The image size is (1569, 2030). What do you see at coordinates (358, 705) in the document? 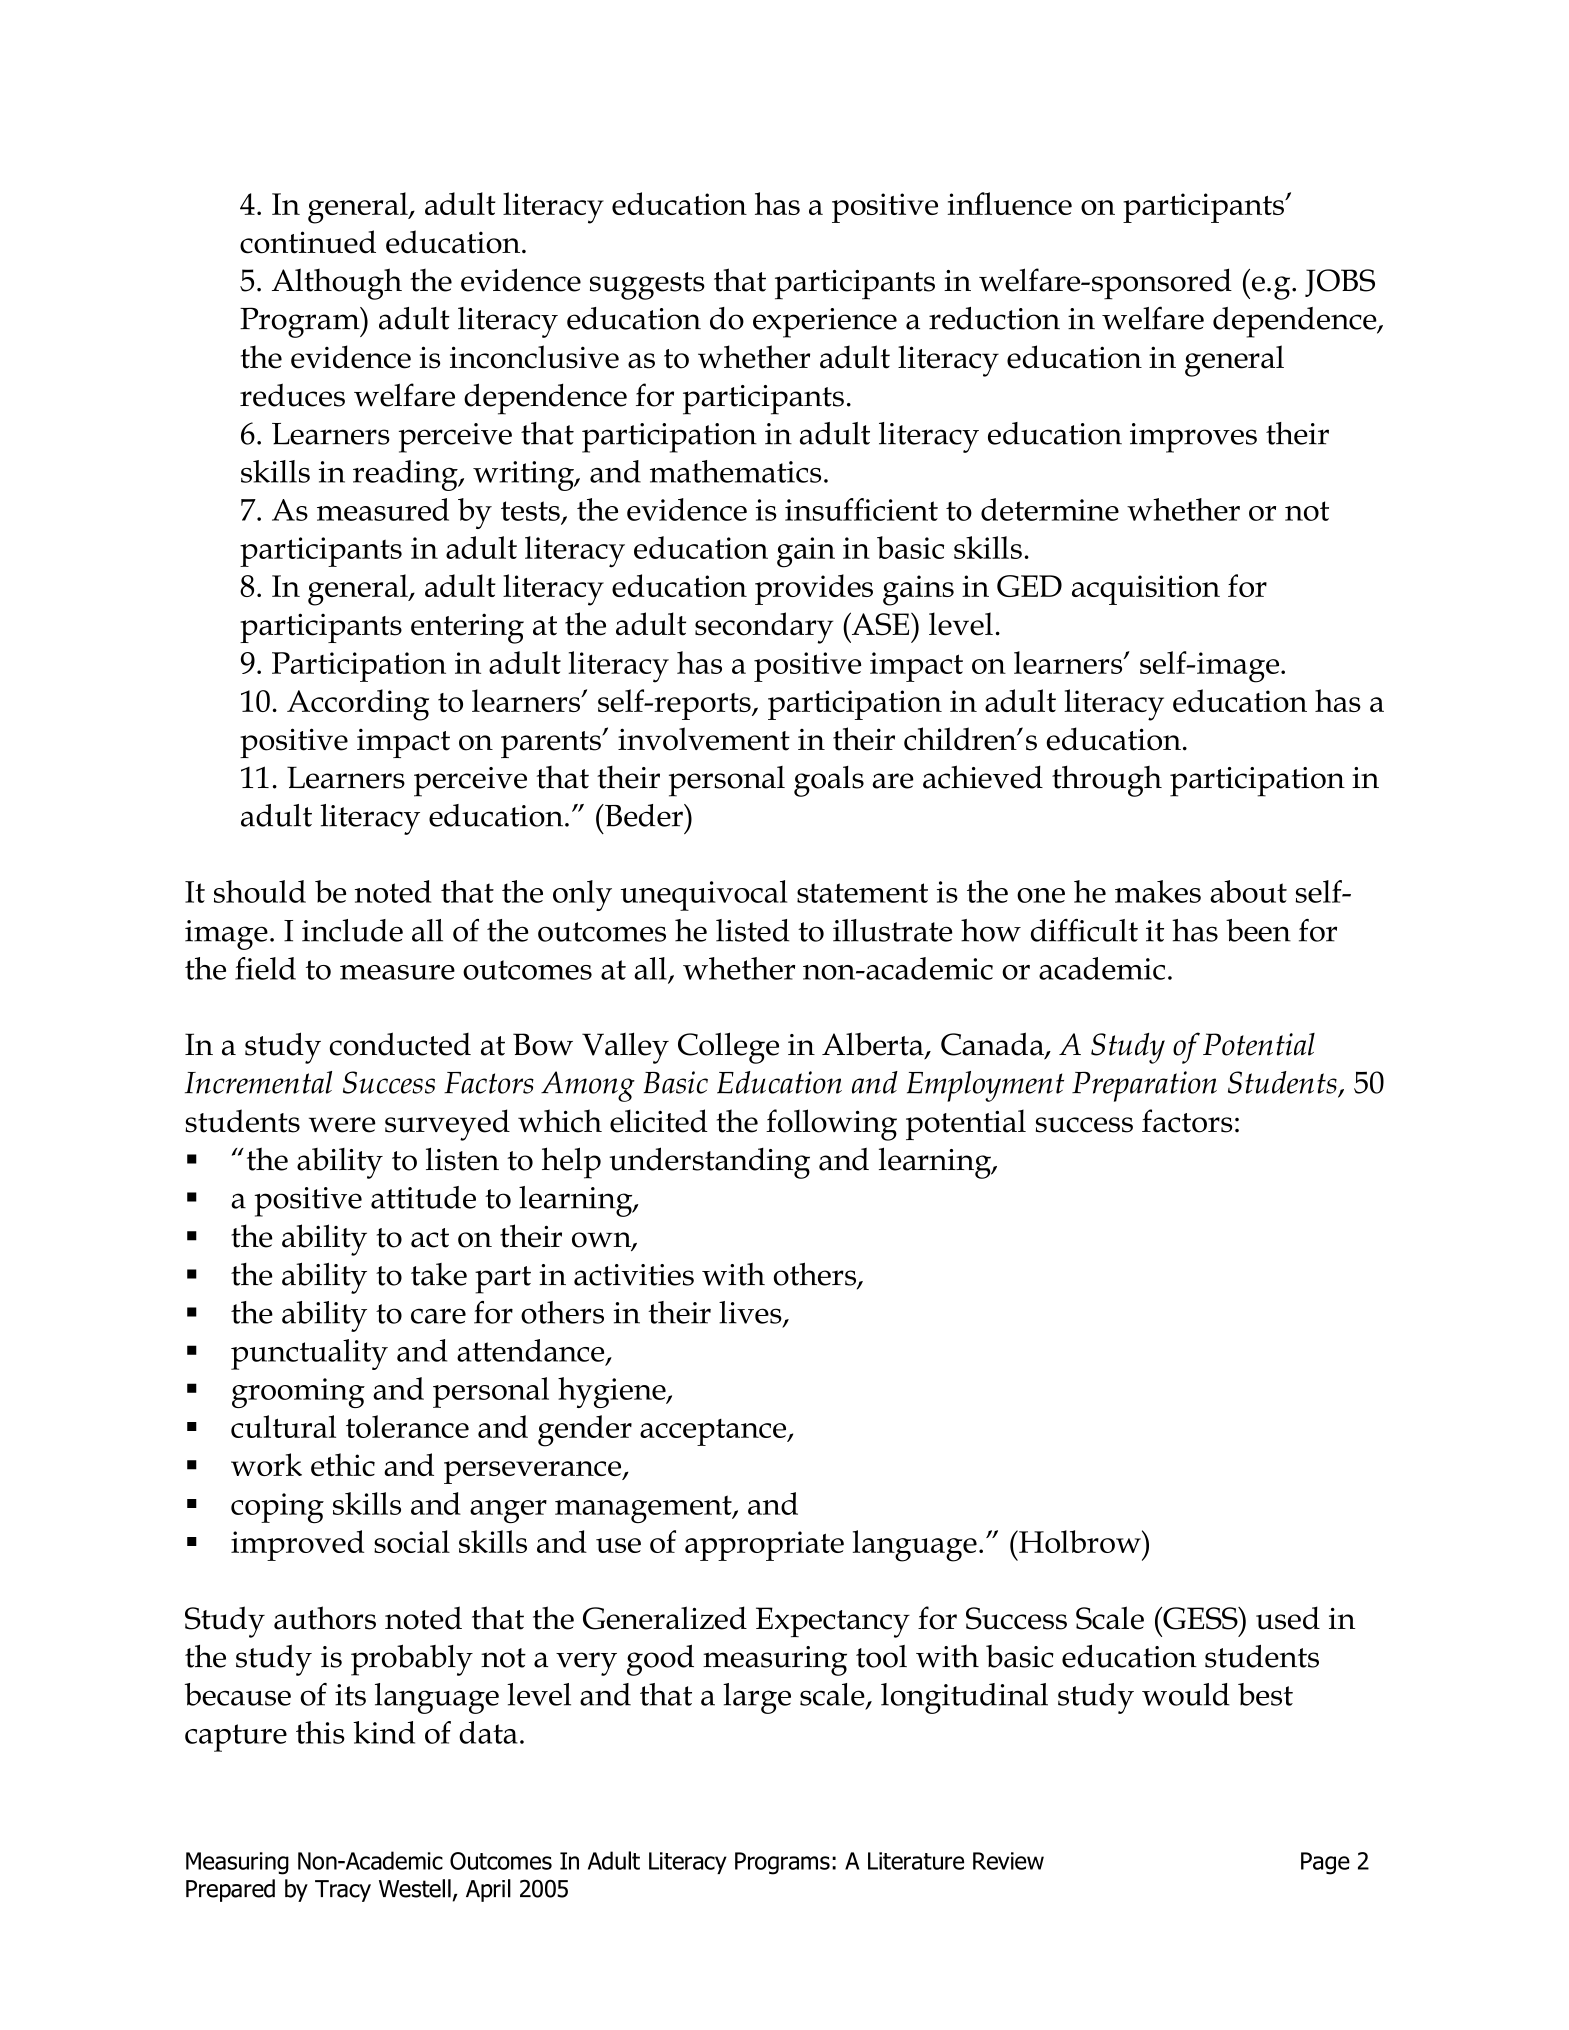
I see `According` at bounding box center [358, 705].
